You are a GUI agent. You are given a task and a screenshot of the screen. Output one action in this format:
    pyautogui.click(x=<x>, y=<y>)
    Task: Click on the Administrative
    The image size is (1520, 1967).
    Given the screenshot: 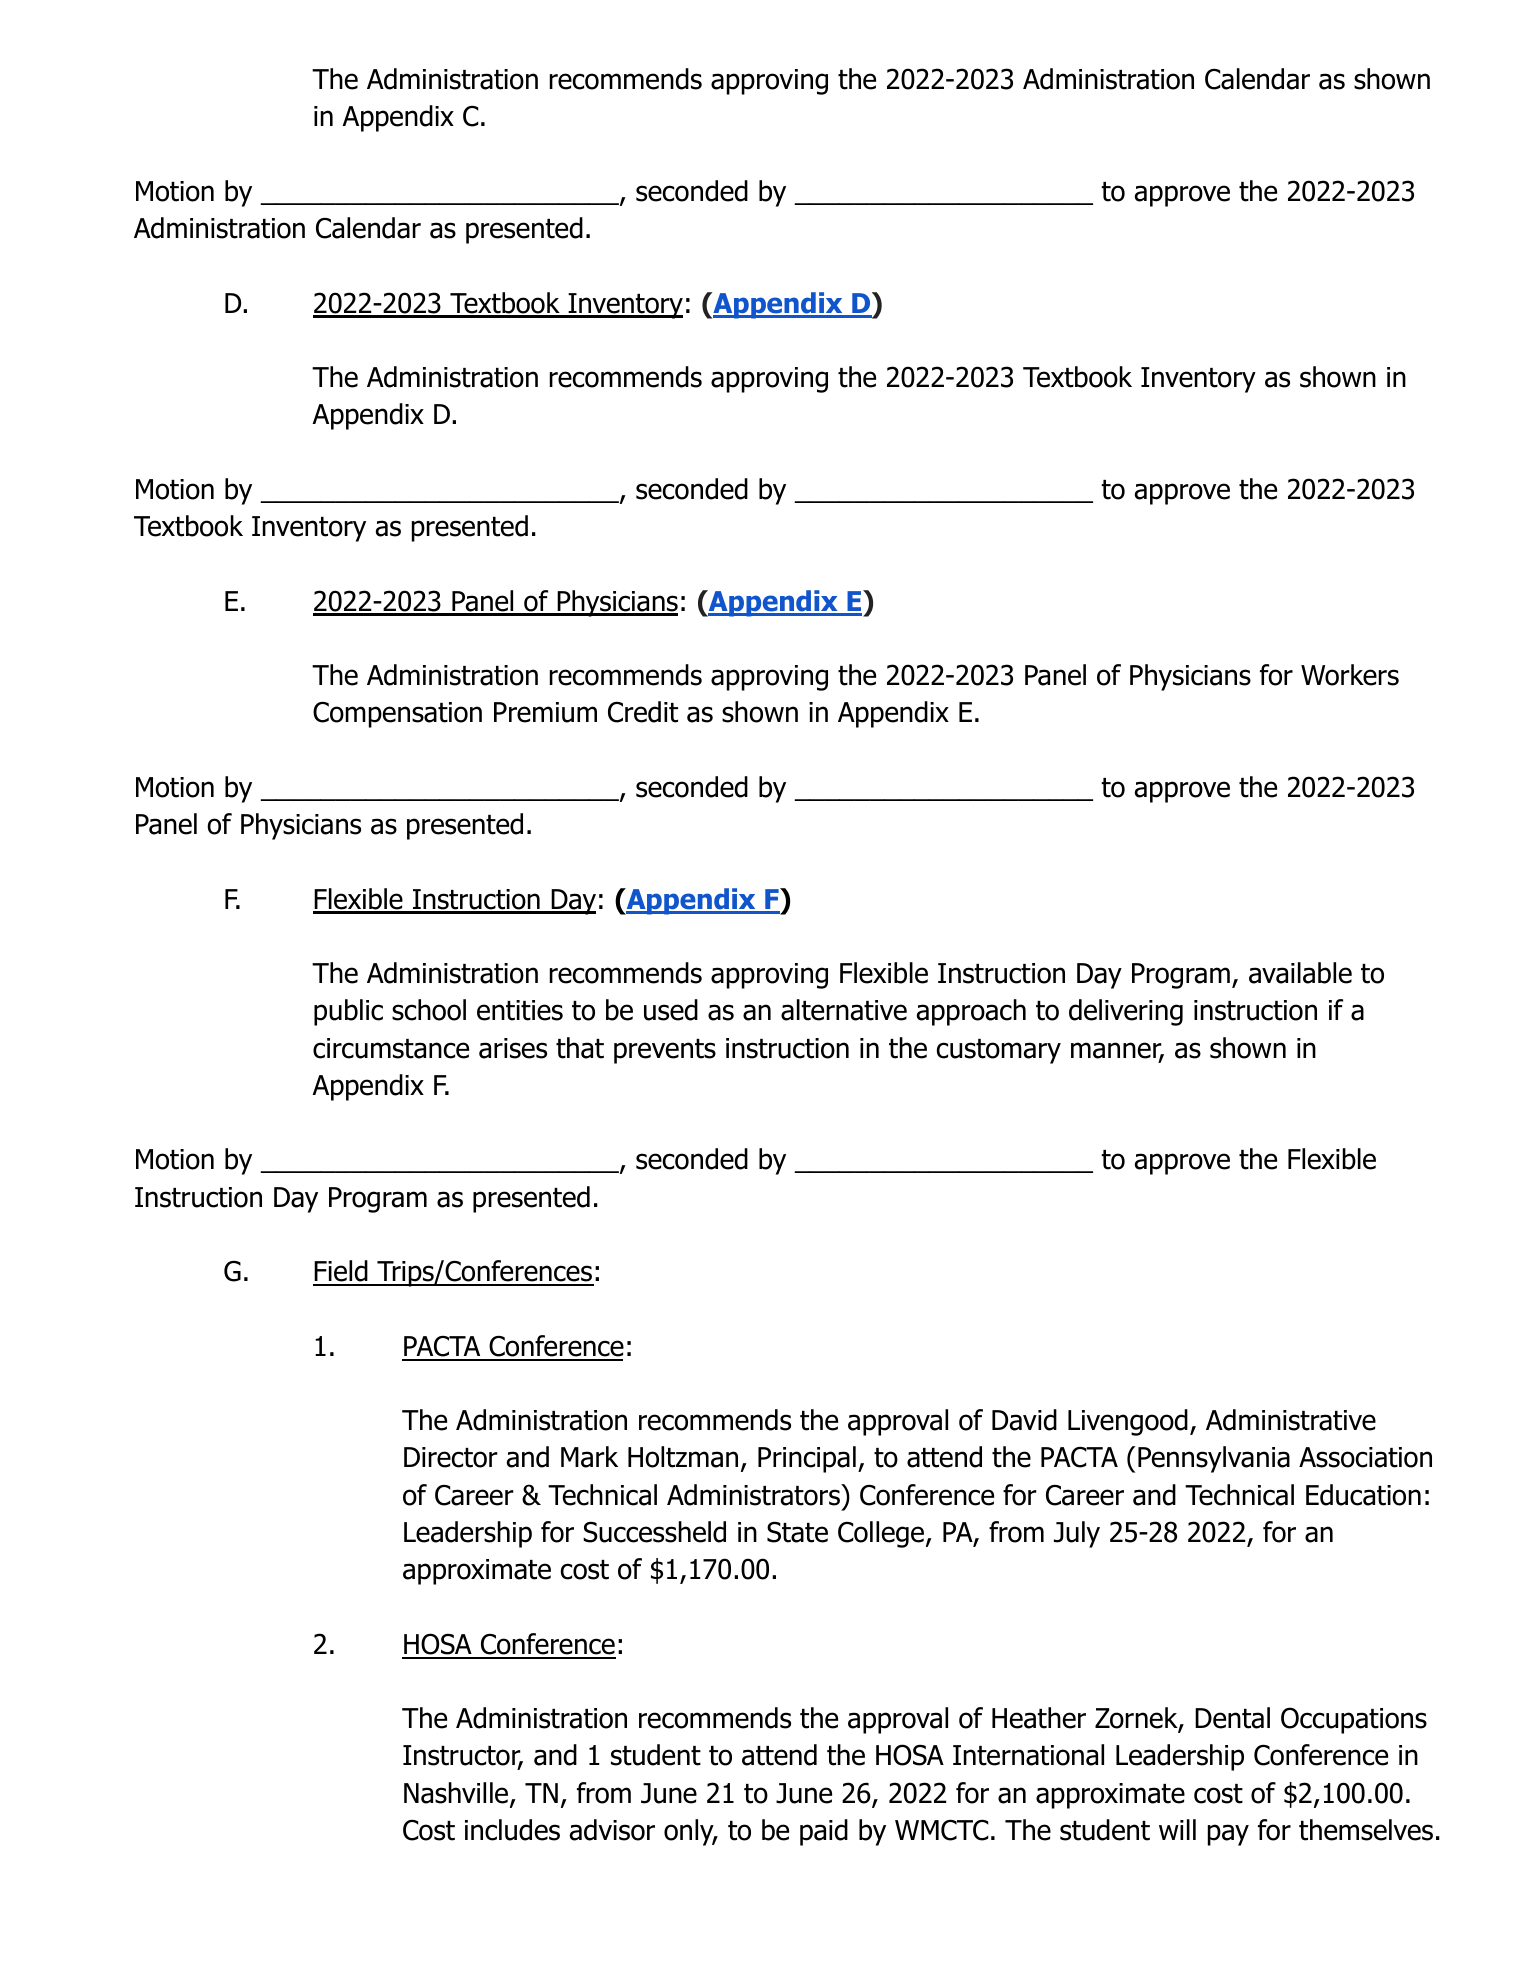 What is the action you would take?
    pyautogui.click(x=1291, y=1420)
